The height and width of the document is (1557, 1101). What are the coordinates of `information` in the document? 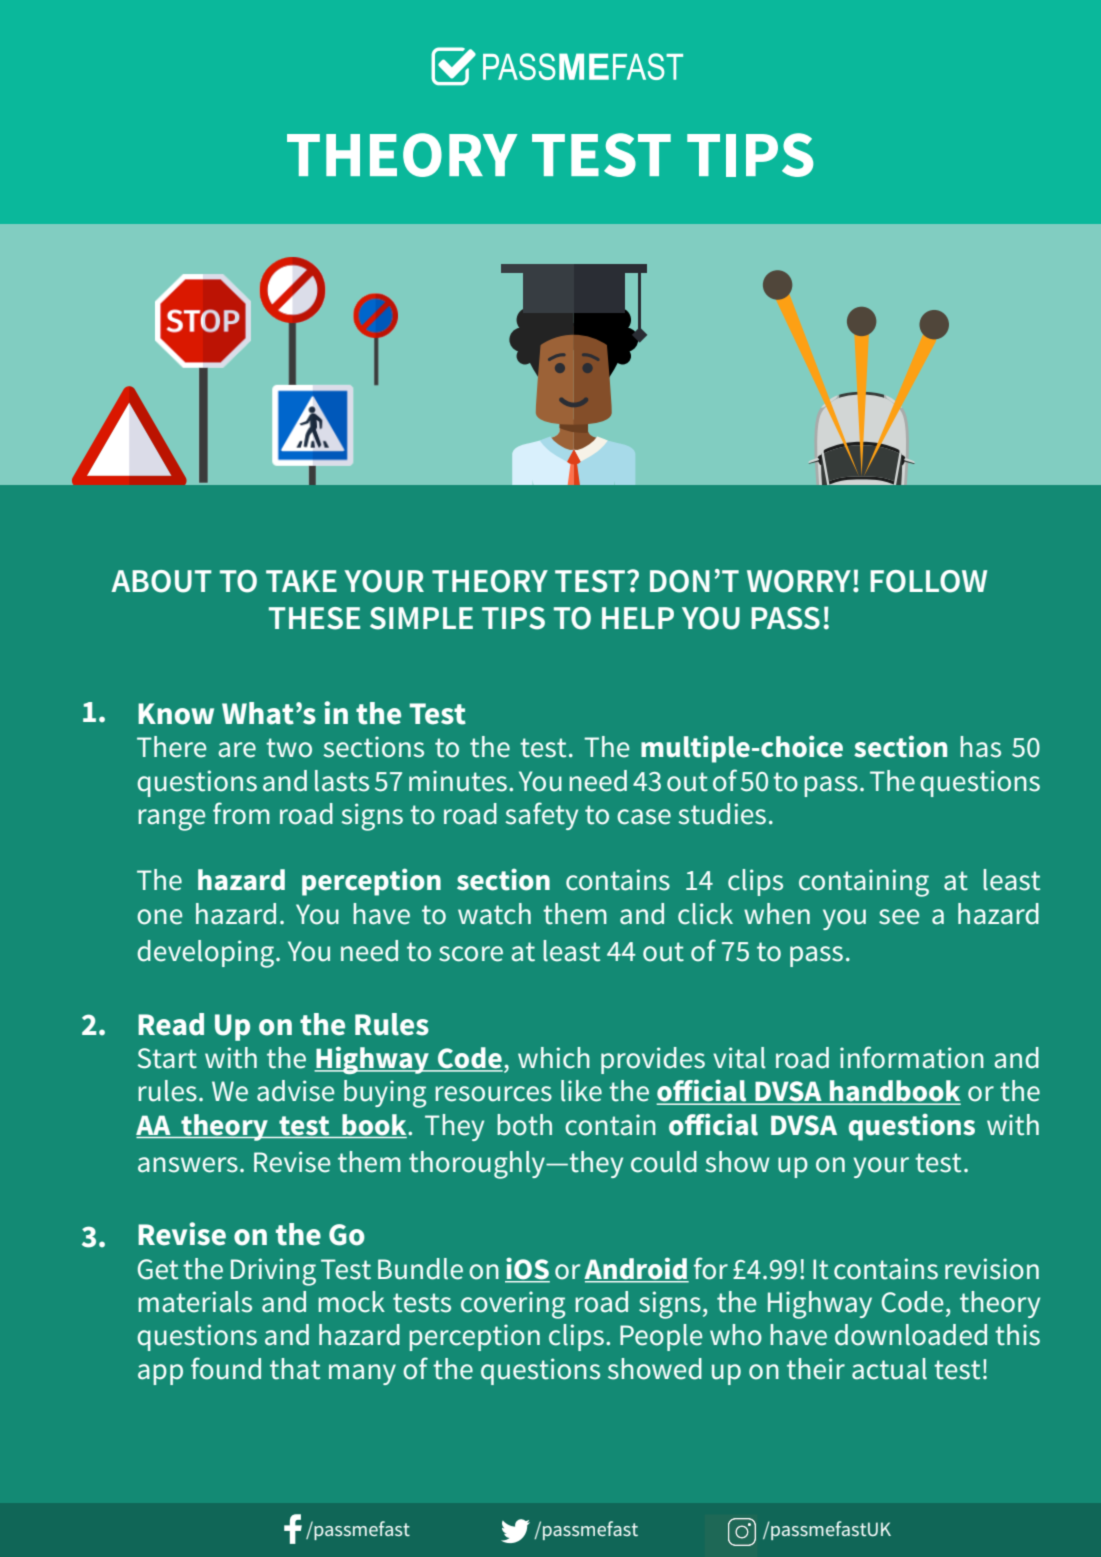 It's located at (912, 1057).
